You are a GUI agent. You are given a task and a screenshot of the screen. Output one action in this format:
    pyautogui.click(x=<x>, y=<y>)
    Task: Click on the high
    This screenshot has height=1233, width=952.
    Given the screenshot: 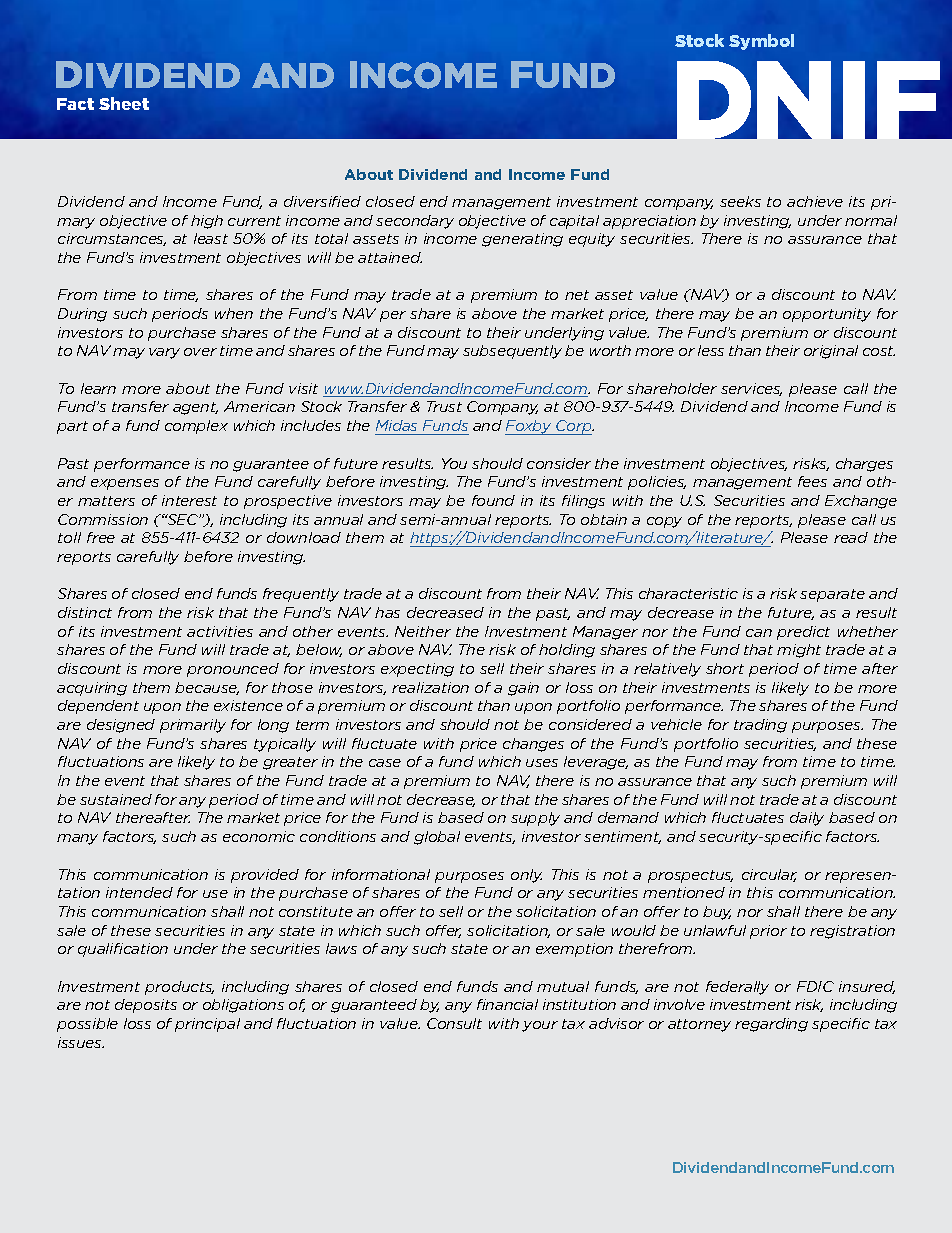 What is the action you would take?
    pyautogui.click(x=207, y=222)
